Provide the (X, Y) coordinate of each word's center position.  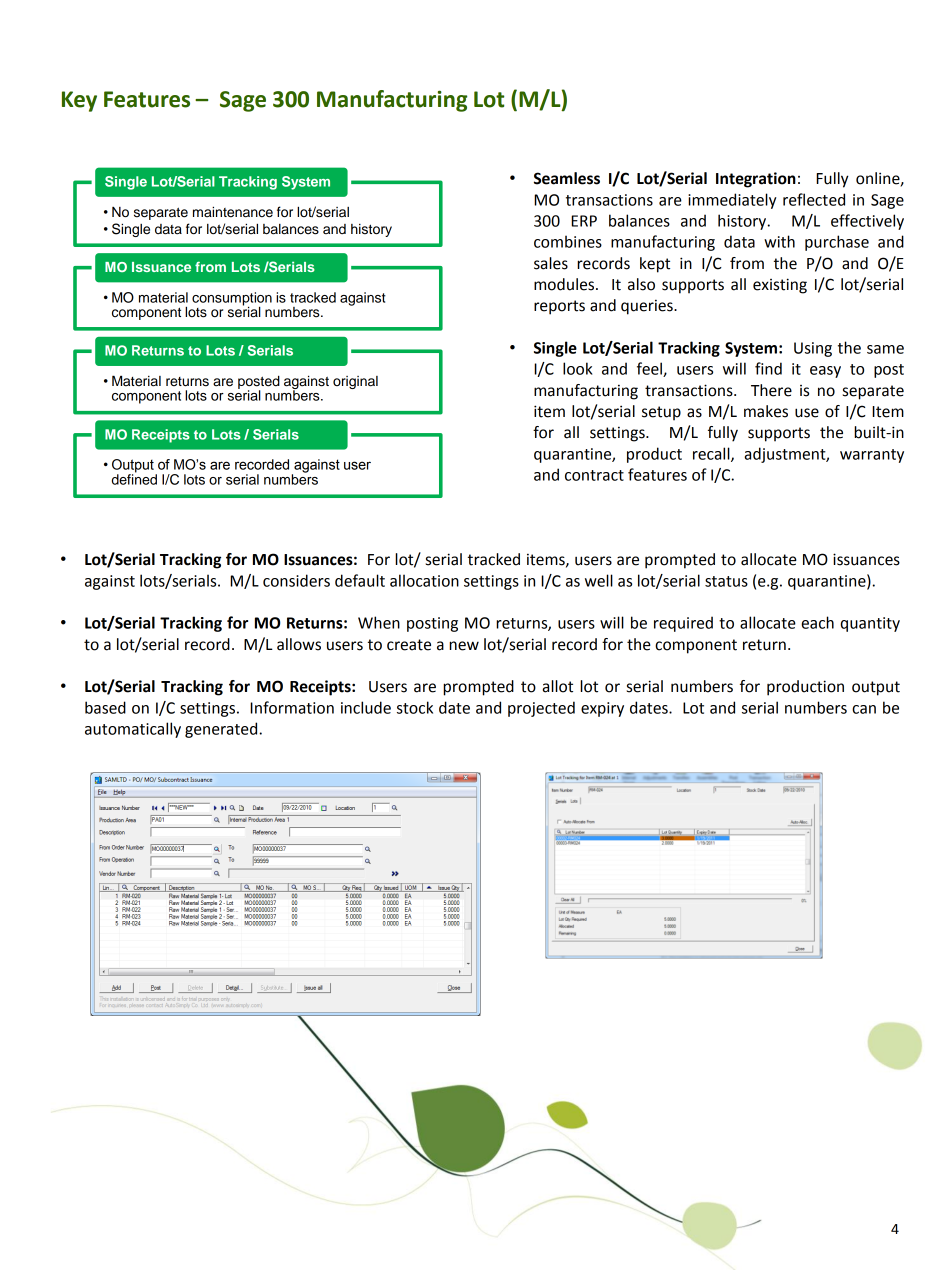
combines (568, 241)
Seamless (567, 178)
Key (79, 101)
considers (296, 580)
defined (134, 478)
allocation (424, 580)
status (726, 581)
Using (813, 349)
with (779, 241)
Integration (756, 180)
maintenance (233, 212)
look (578, 368)
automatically (133, 730)
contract (594, 475)
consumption (232, 300)
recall (712, 454)
